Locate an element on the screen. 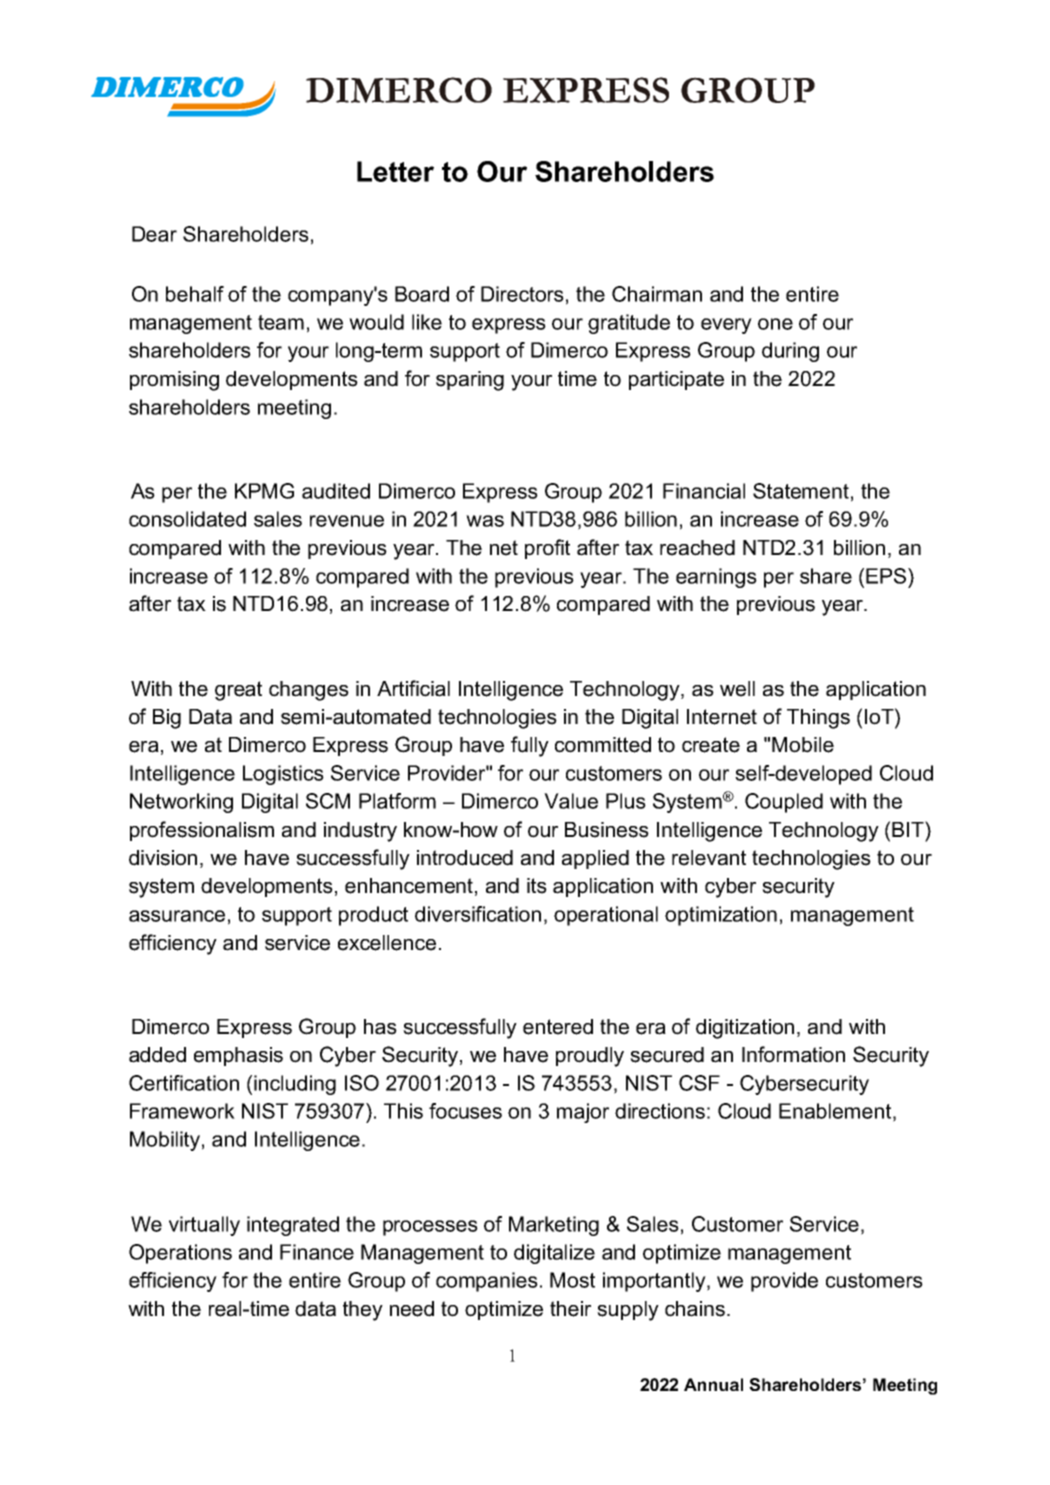 The width and height of the screenshot is (1050, 1485). they is located at coordinates (363, 1311).
